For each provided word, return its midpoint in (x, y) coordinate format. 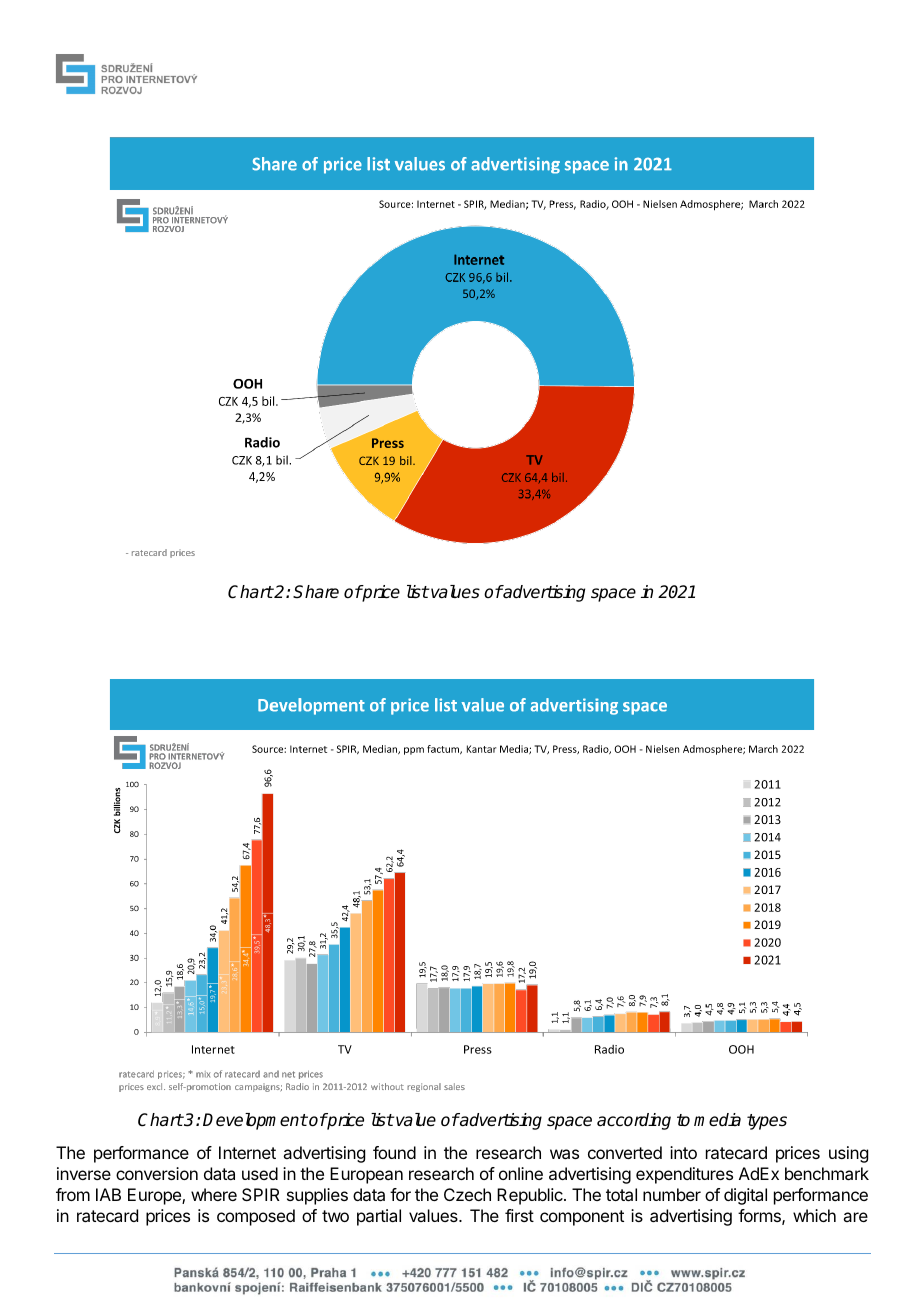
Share (316, 592)
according (634, 1121)
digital (745, 1196)
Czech (467, 1194)
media (717, 1120)
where (214, 1194)
